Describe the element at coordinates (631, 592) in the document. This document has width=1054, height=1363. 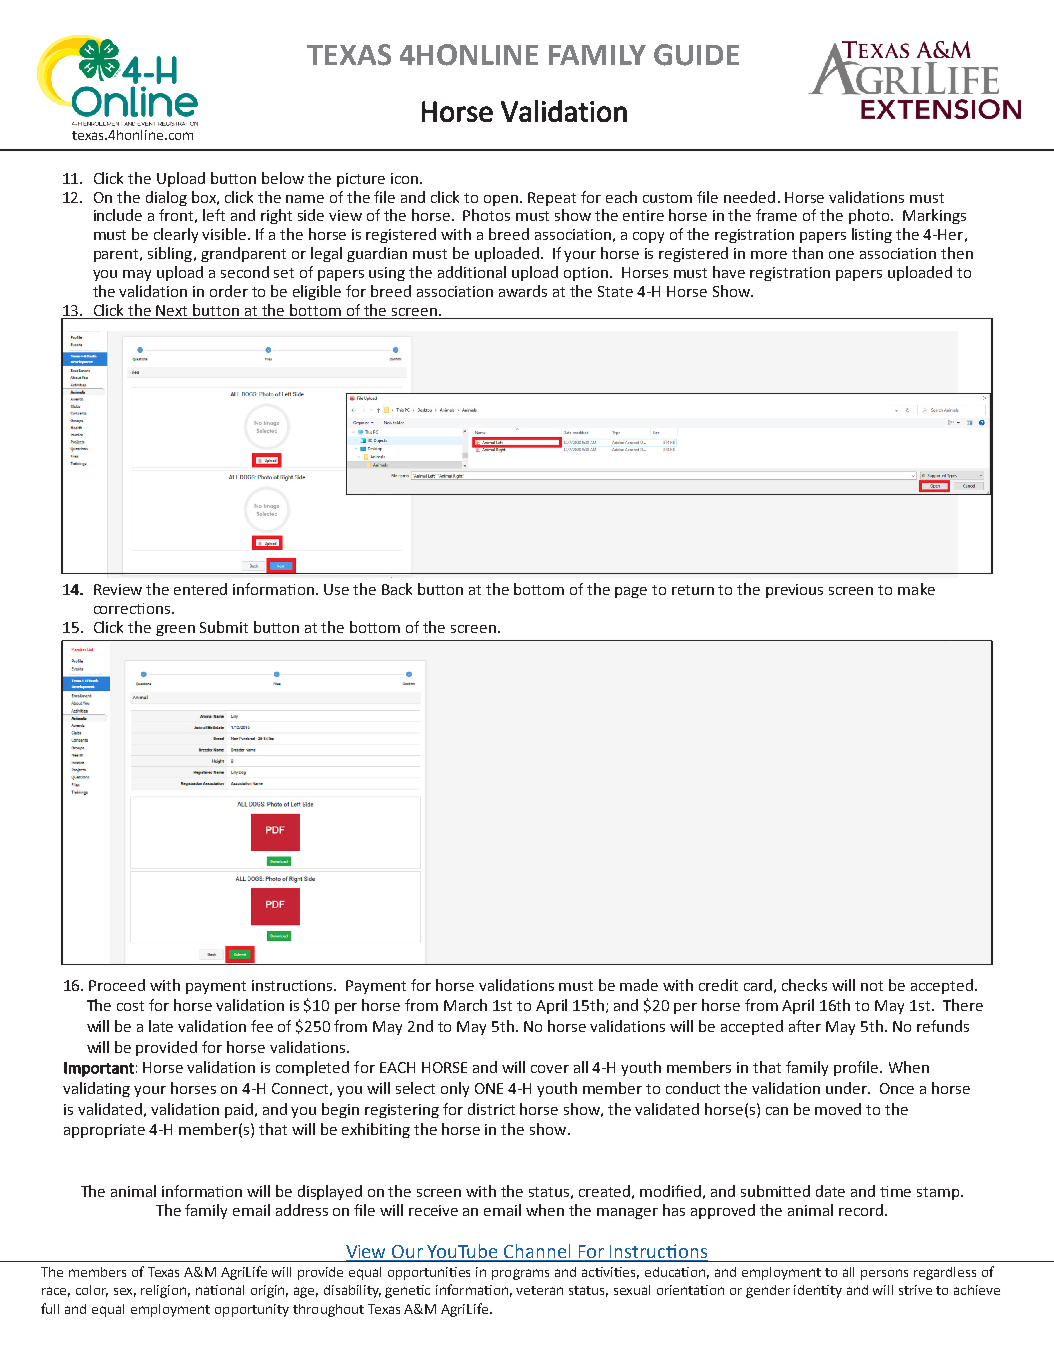
I see `page` at that location.
